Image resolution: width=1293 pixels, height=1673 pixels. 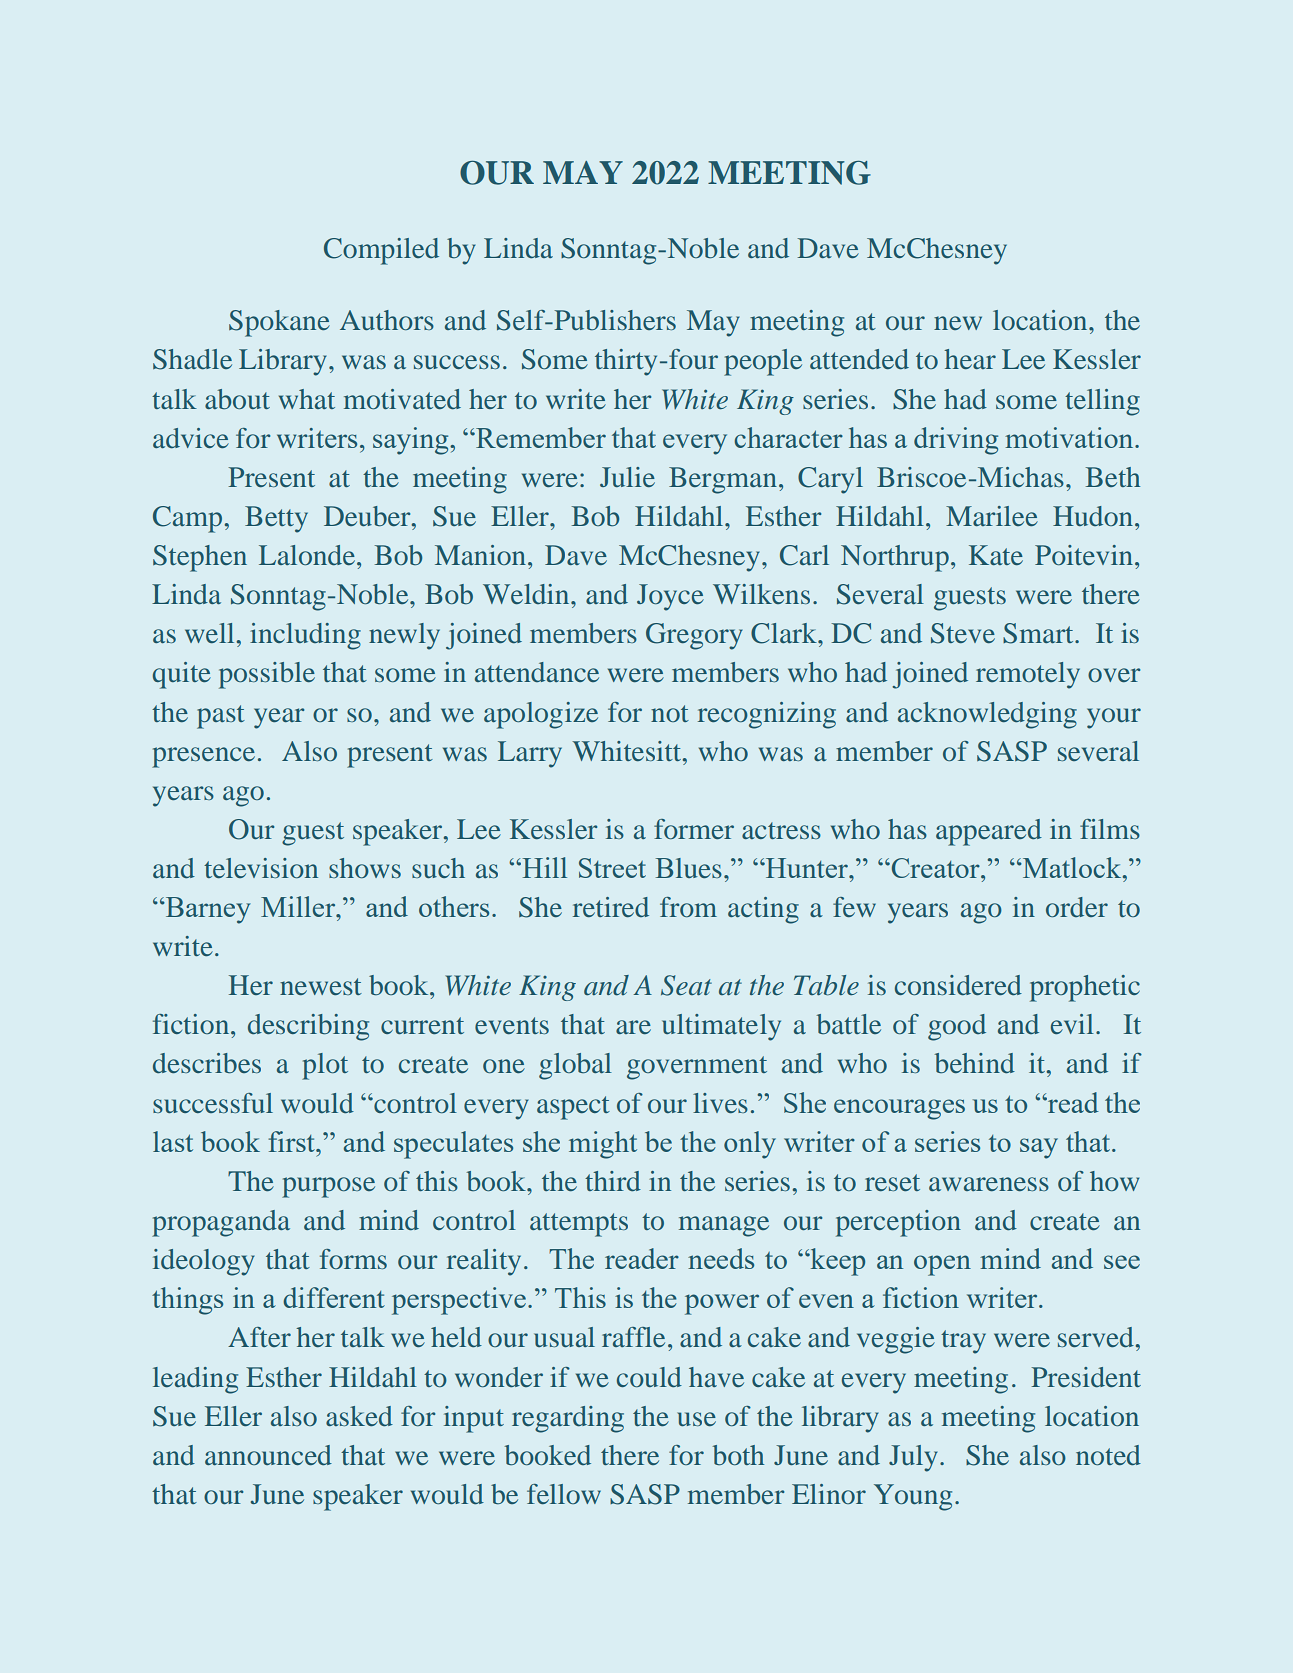 What do you see at coordinates (696, 1419) in the screenshot?
I see `use` at bounding box center [696, 1419].
